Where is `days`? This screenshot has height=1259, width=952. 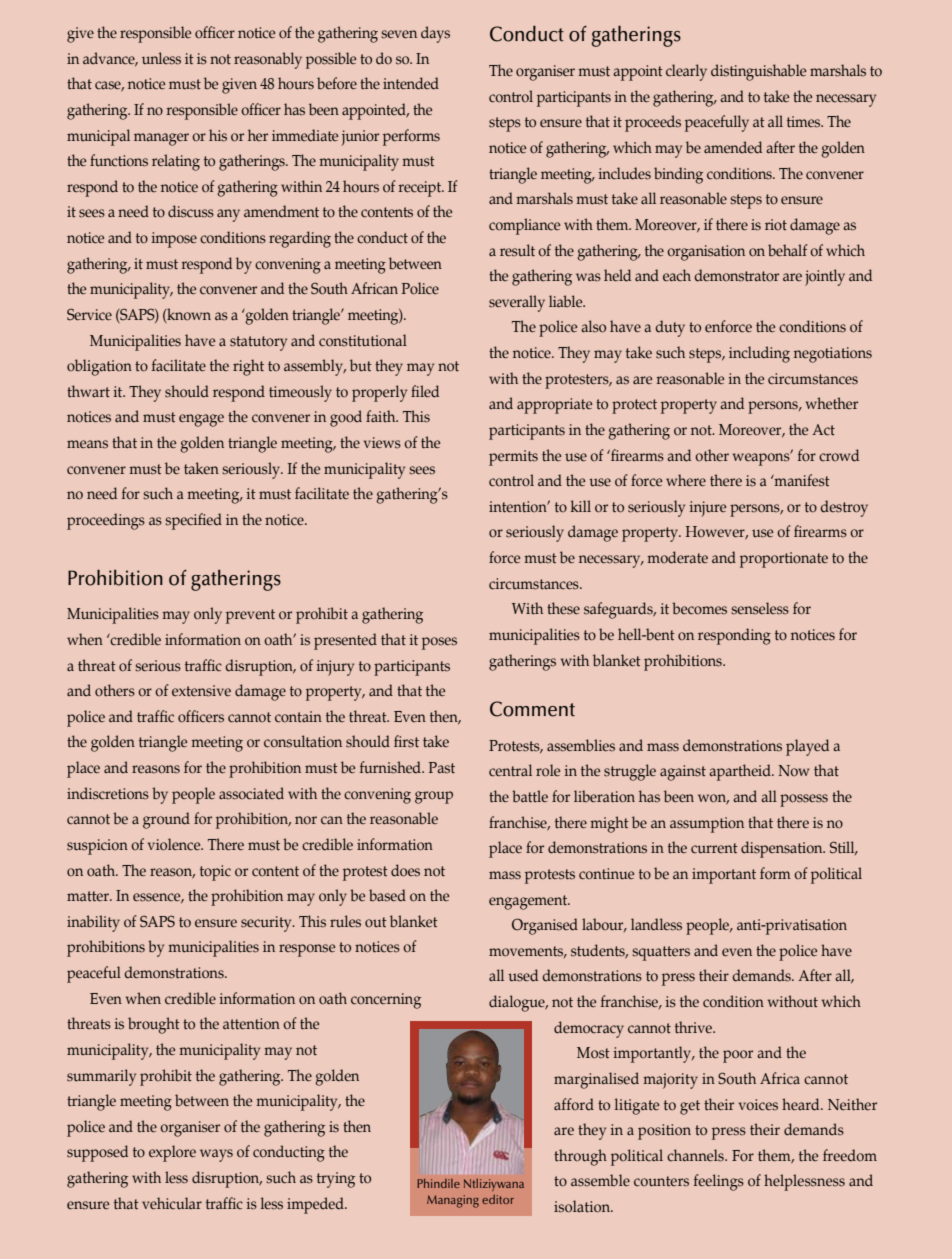
days is located at coordinates (435, 34).
